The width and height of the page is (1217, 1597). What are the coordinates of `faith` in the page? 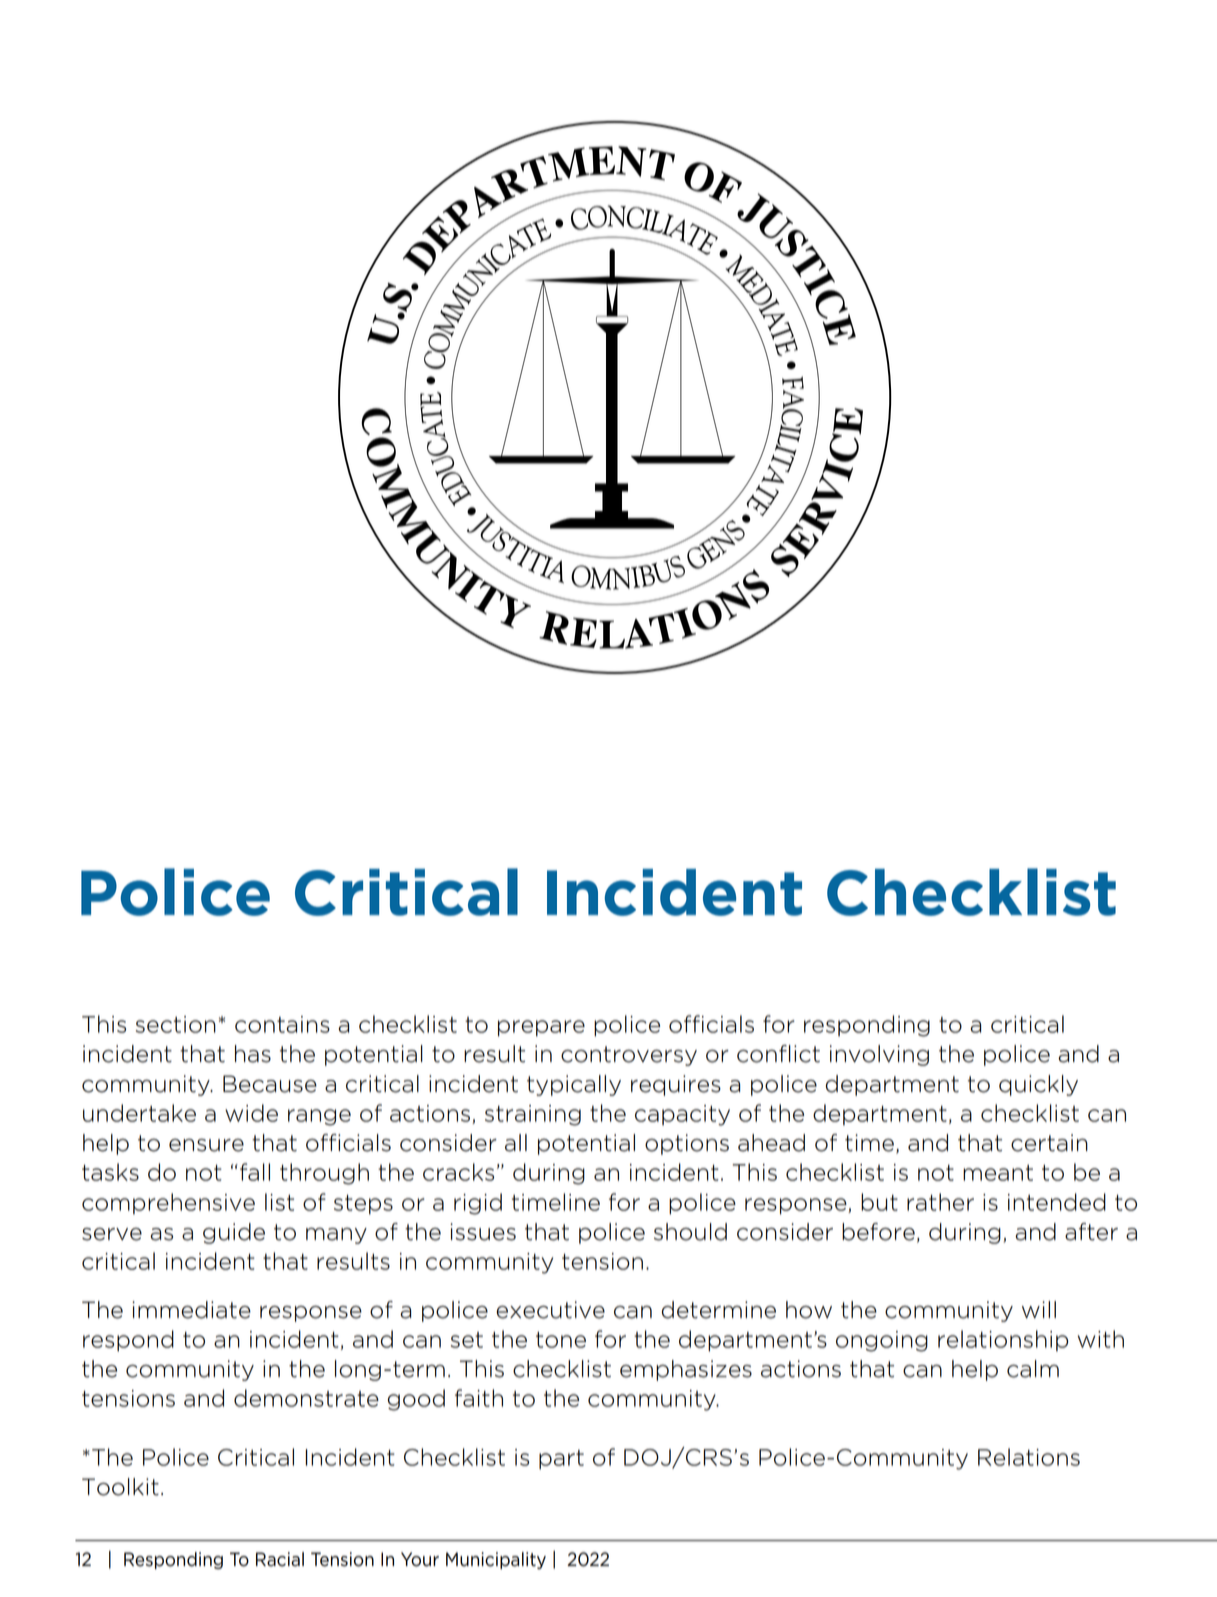 It's located at (479, 1398).
